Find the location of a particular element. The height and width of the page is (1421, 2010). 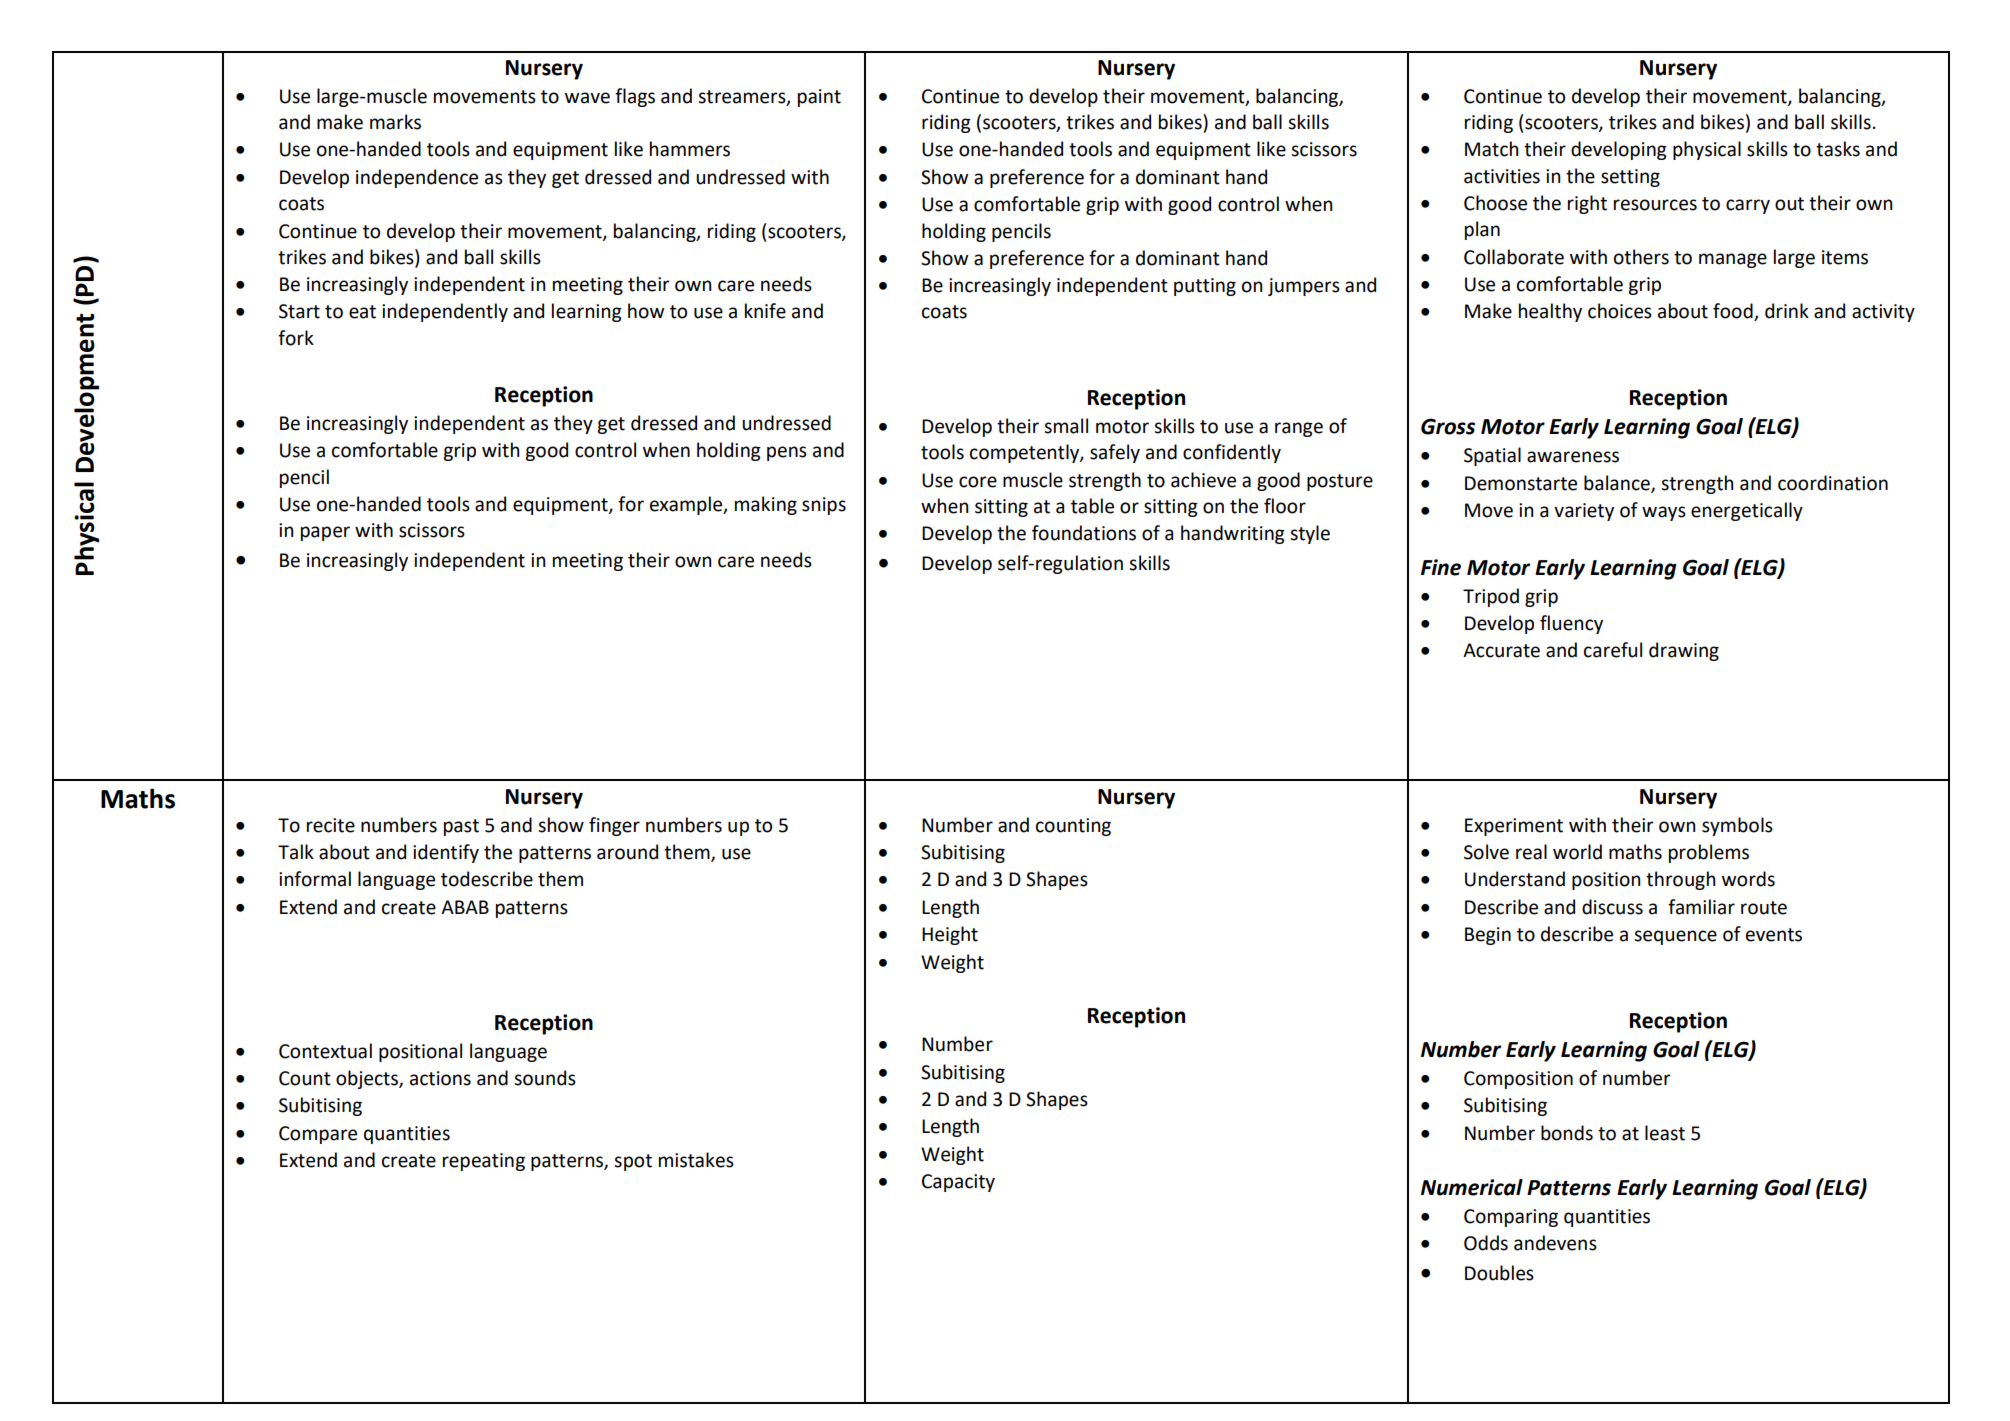

sequence is located at coordinates (1675, 937).
